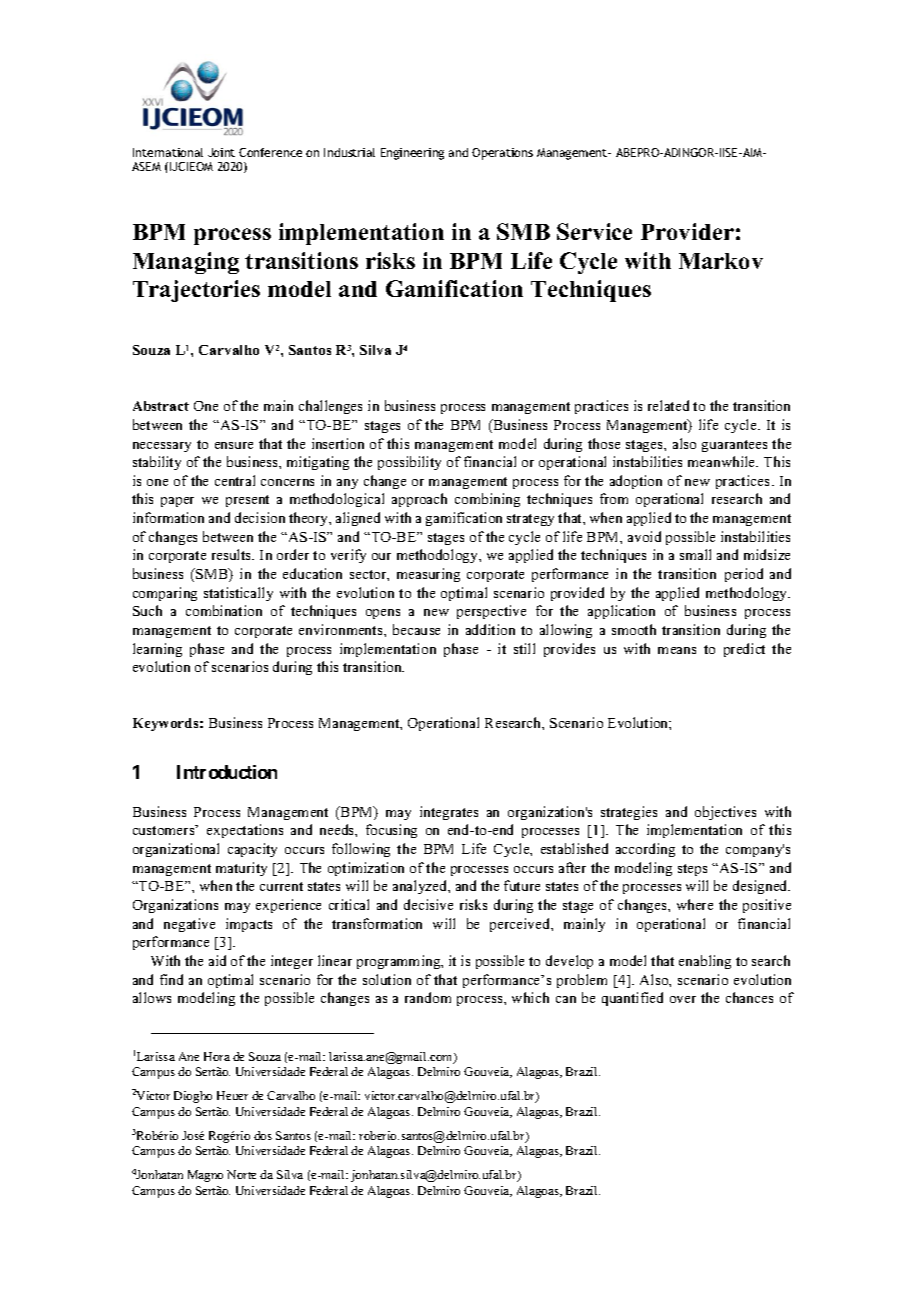 The width and height of the image is (924, 1308). Describe the element at coordinates (487, 500) in the image. I see `combining` at that location.
